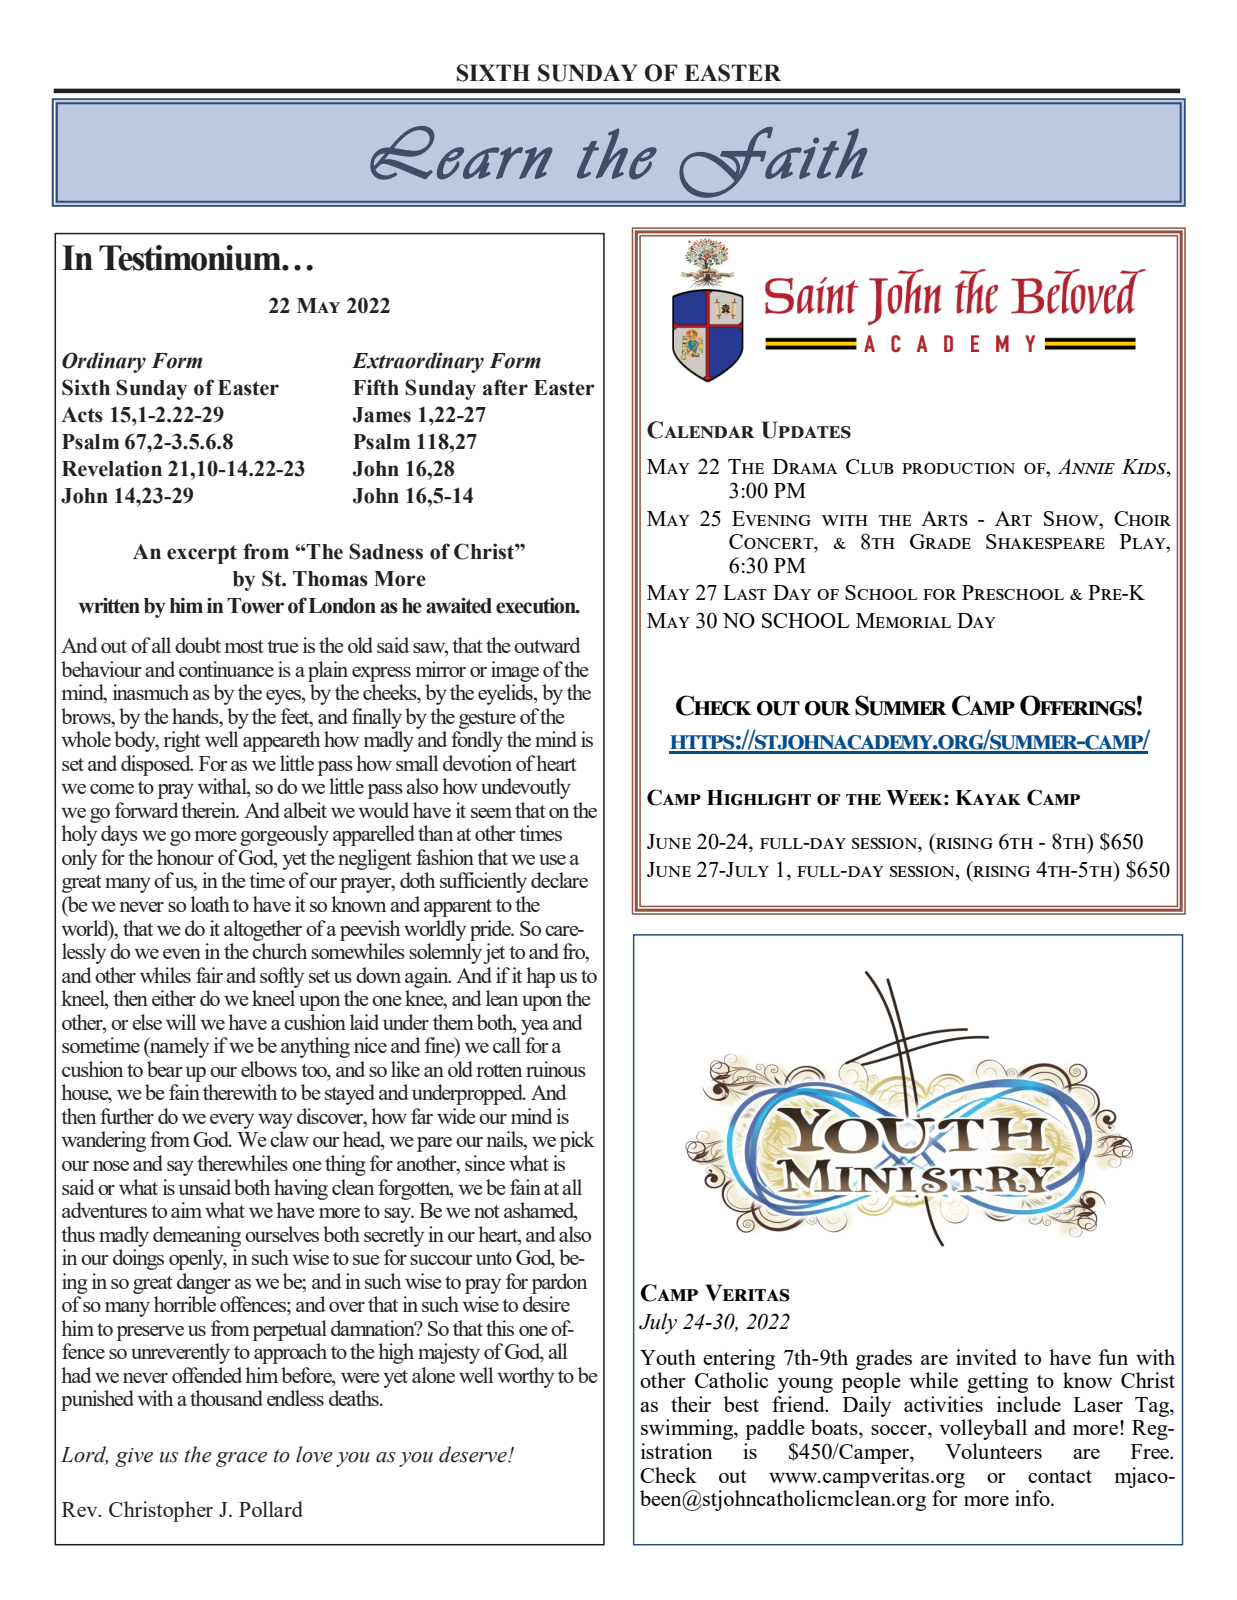 This screenshot has width=1237, height=1600. Describe the element at coordinates (1060, 1476) in the screenshot. I see `contact` at that location.
